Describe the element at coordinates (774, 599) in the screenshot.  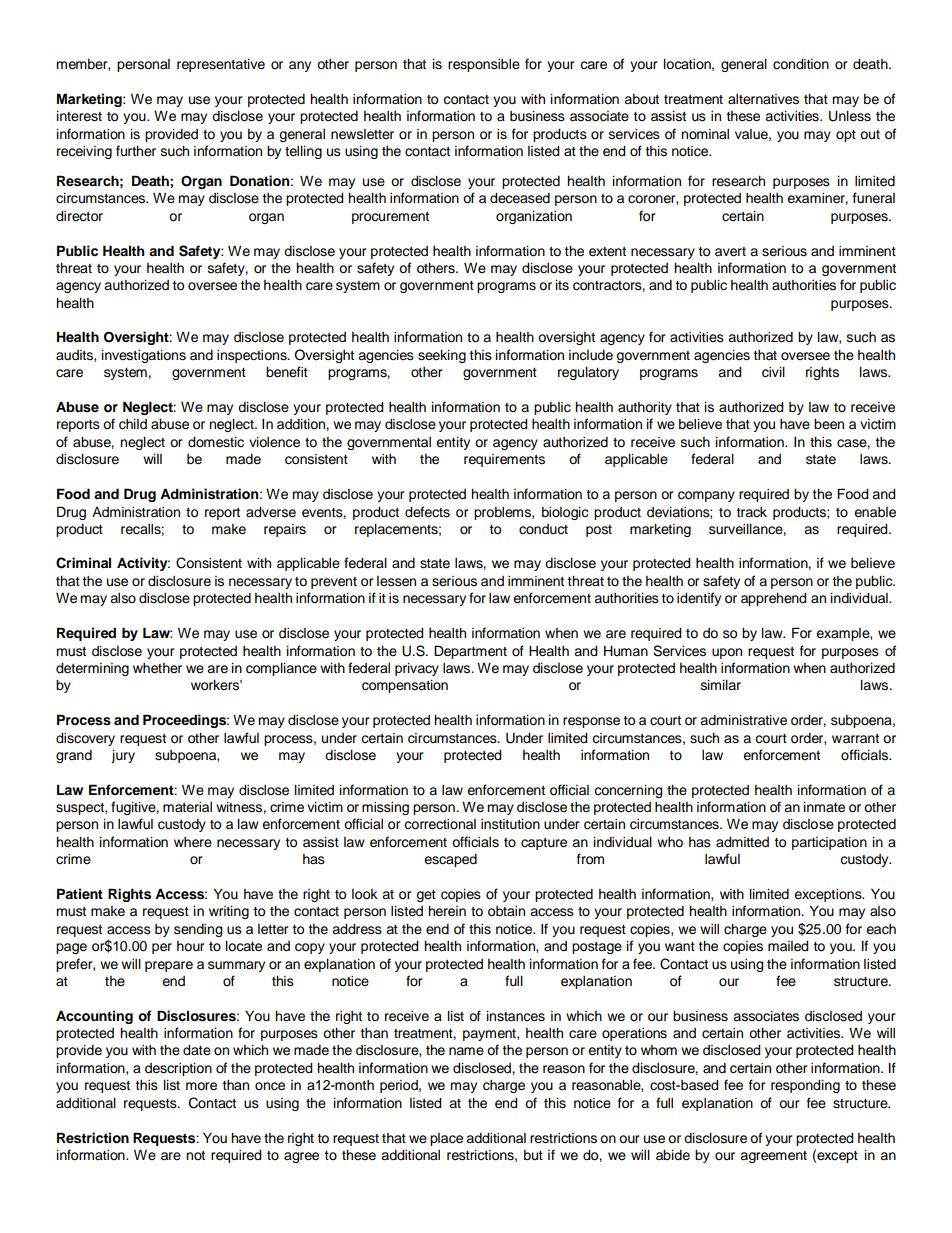
I see `apprehend` at that location.
